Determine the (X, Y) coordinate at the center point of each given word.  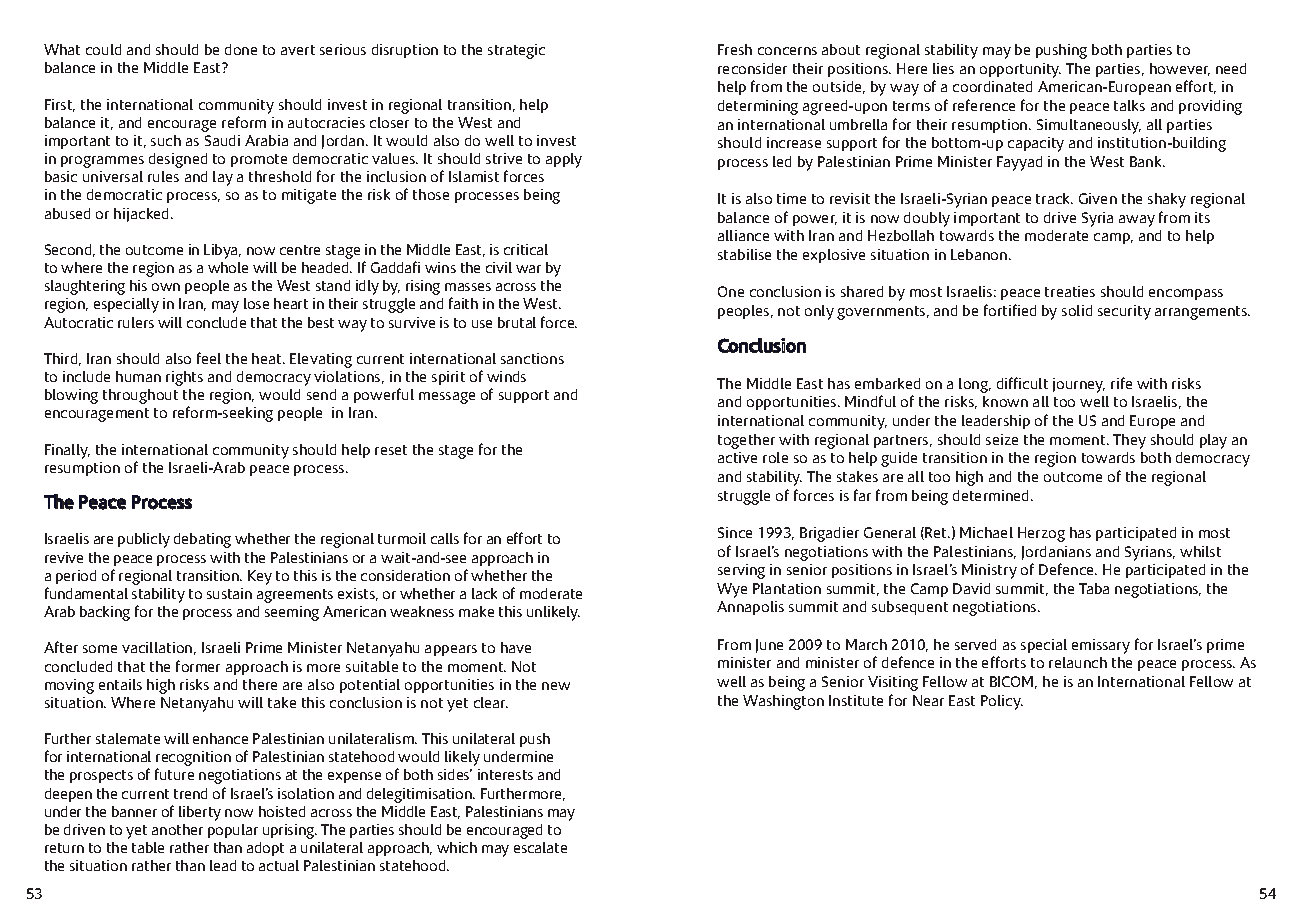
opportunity (1020, 70)
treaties (1070, 291)
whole (228, 267)
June (769, 646)
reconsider (752, 68)
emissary (1101, 646)
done (241, 49)
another (177, 829)
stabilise (744, 254)
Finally (67, 451)
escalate (540, 847)
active (737, 457)
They (1129, 441)
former (198, 666)
